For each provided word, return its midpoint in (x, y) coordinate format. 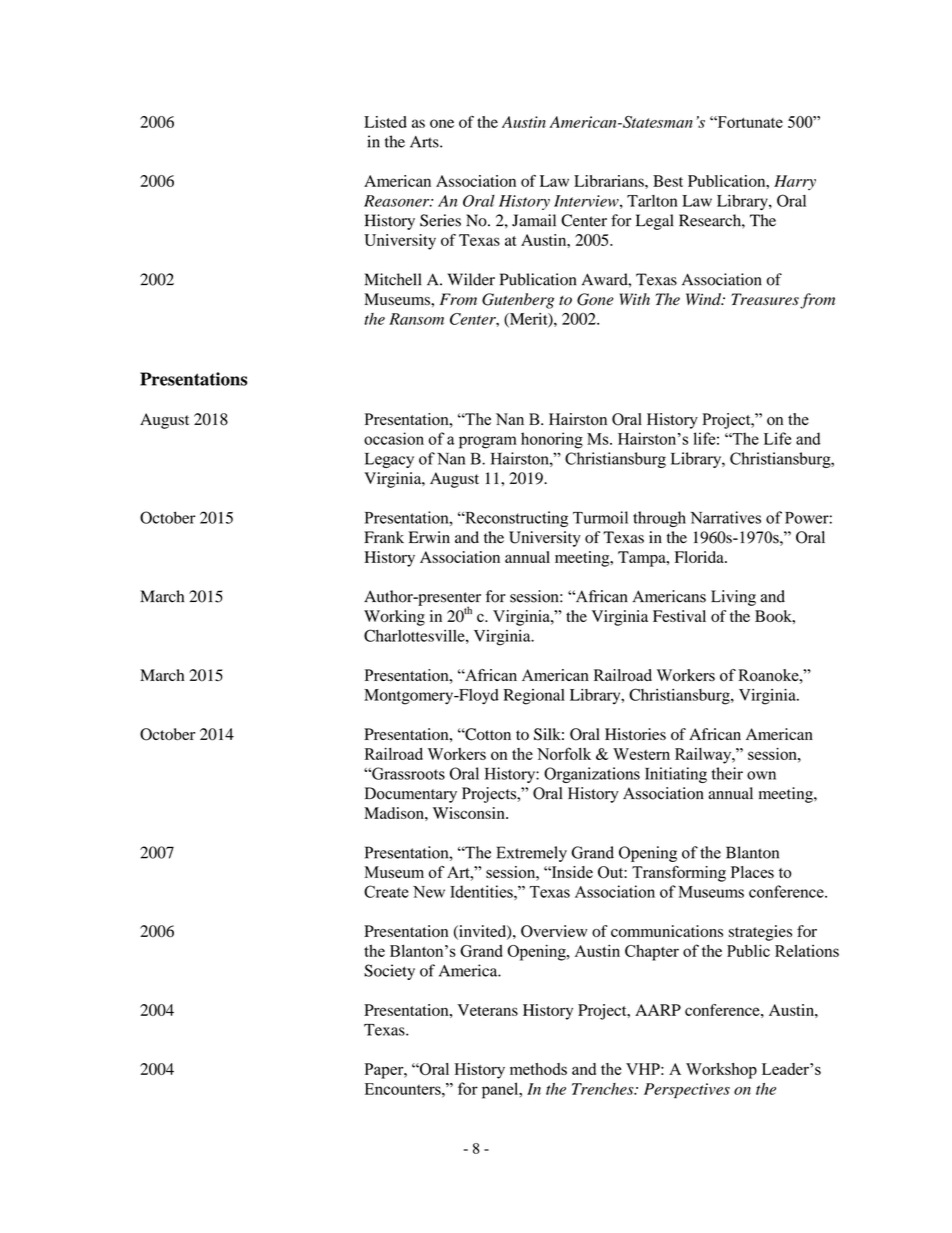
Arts (425, 142)
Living (733, 598)
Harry (795, 182)
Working (394, 618)
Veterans (488, 1010)
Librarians (610, 181)
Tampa (643, 559)
